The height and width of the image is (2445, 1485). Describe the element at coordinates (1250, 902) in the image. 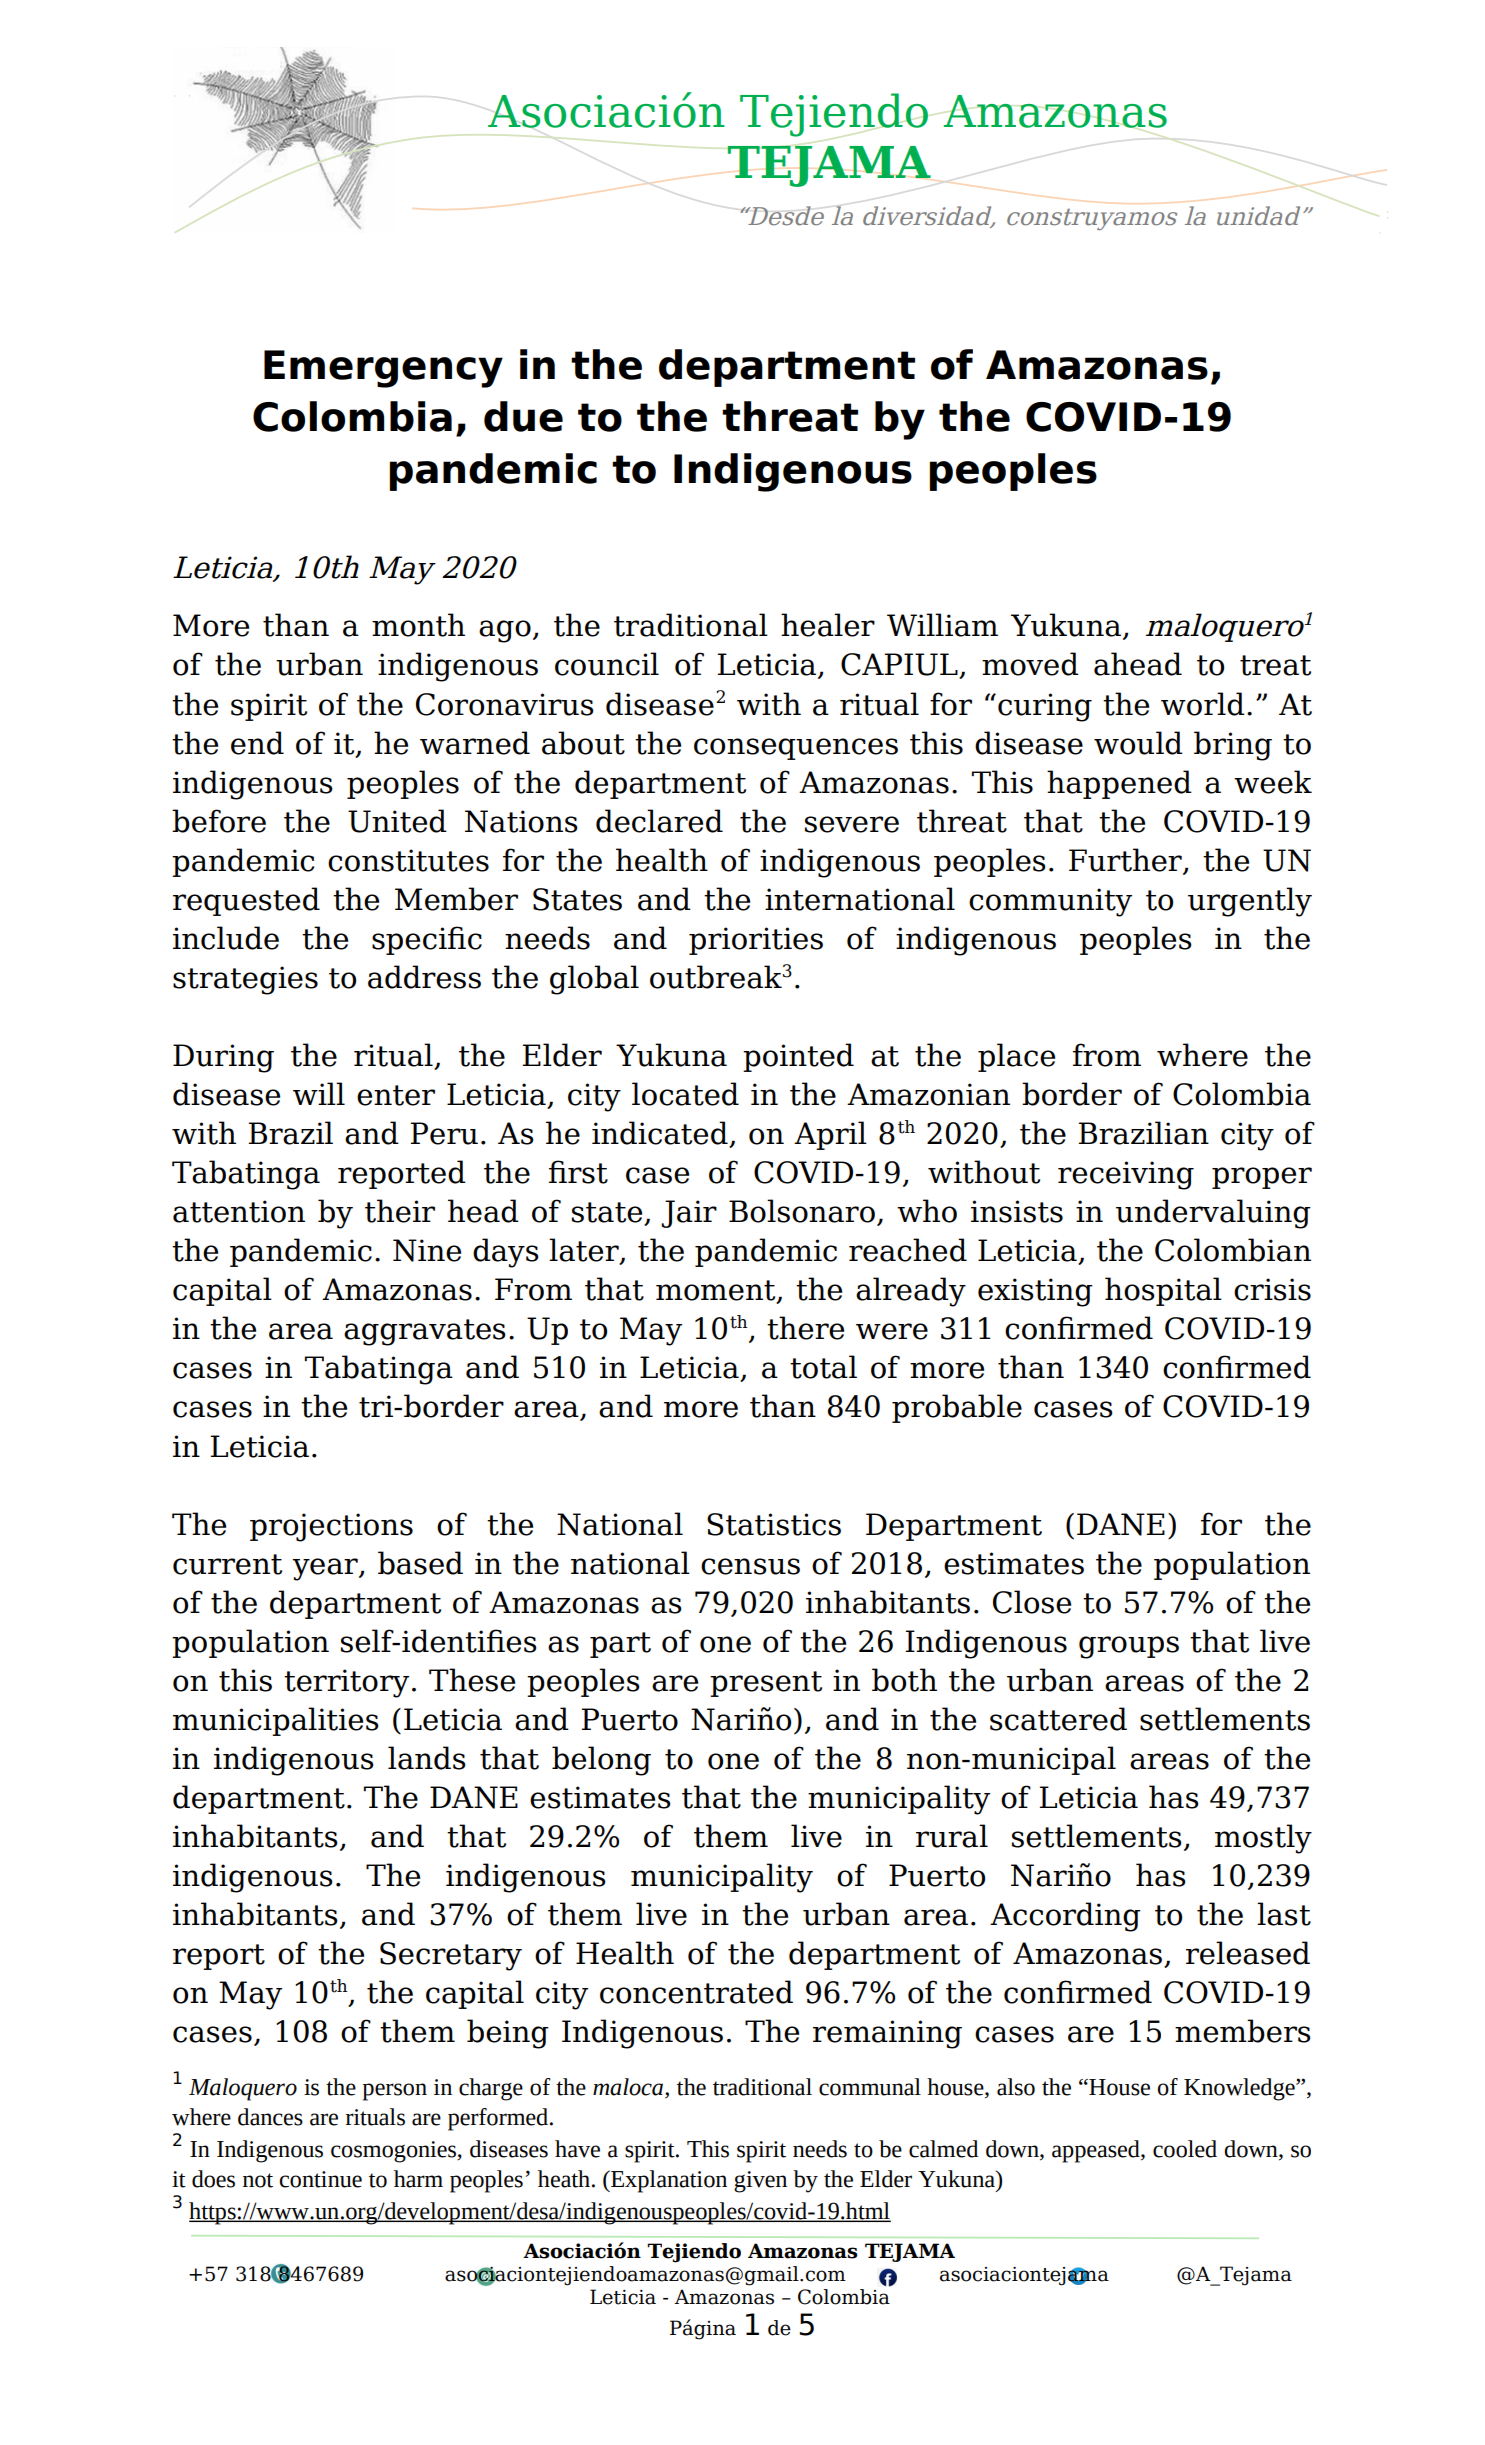

I see `urgently` at that location.
